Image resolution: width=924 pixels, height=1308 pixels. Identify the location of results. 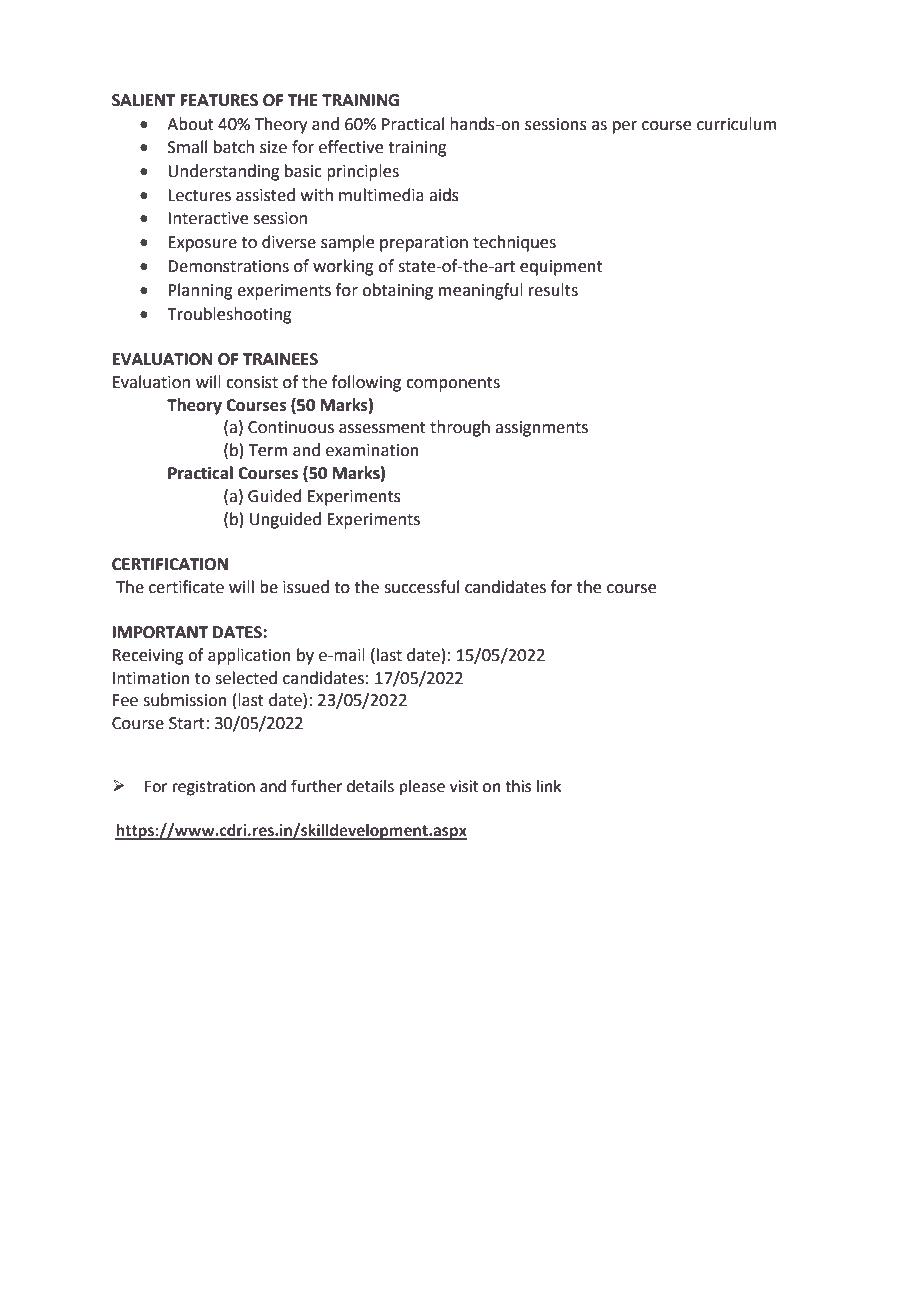
(553, 290).
